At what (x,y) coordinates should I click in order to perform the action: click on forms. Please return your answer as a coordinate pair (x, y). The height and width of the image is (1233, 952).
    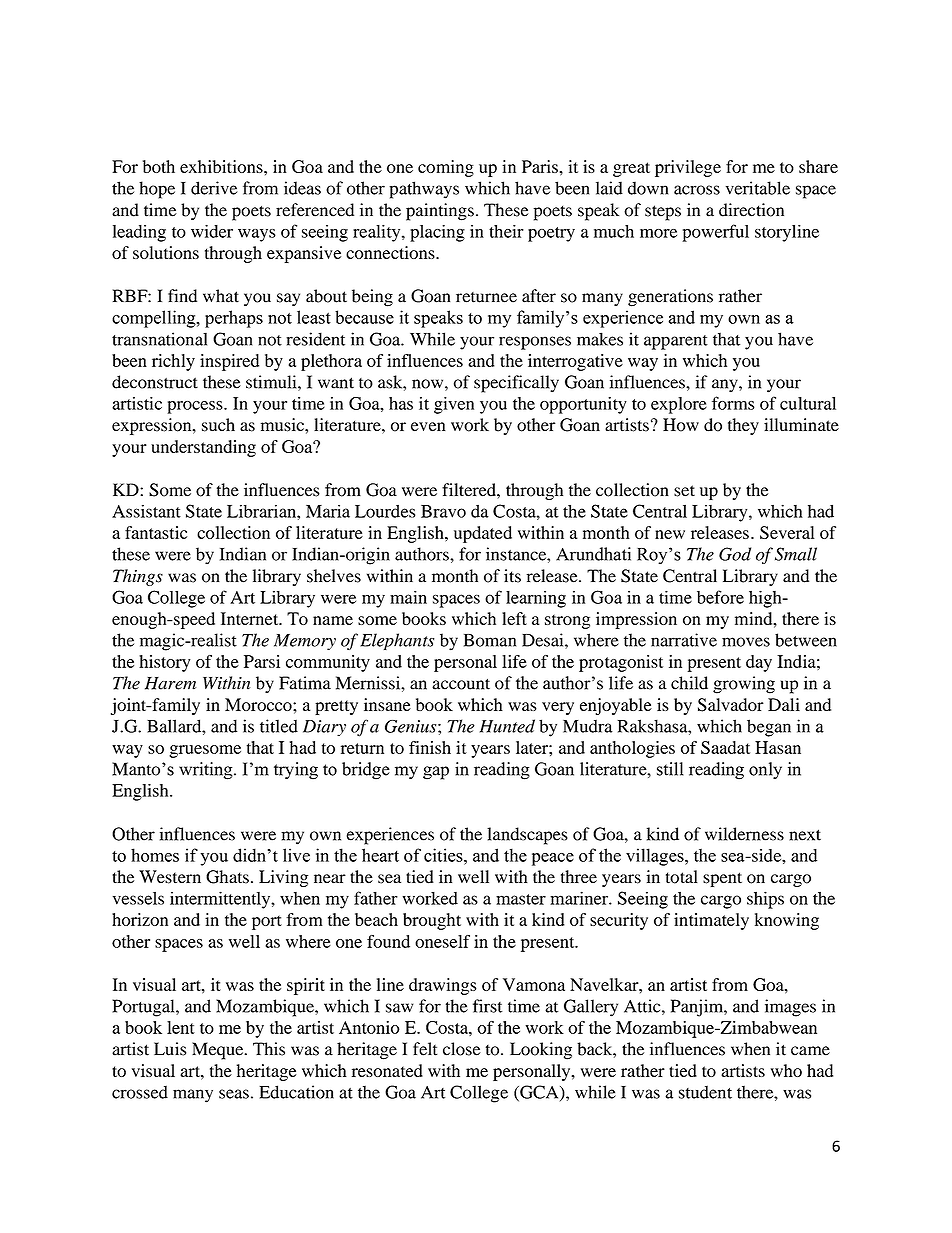
    Looking at the image, I should click on (733, 403).
